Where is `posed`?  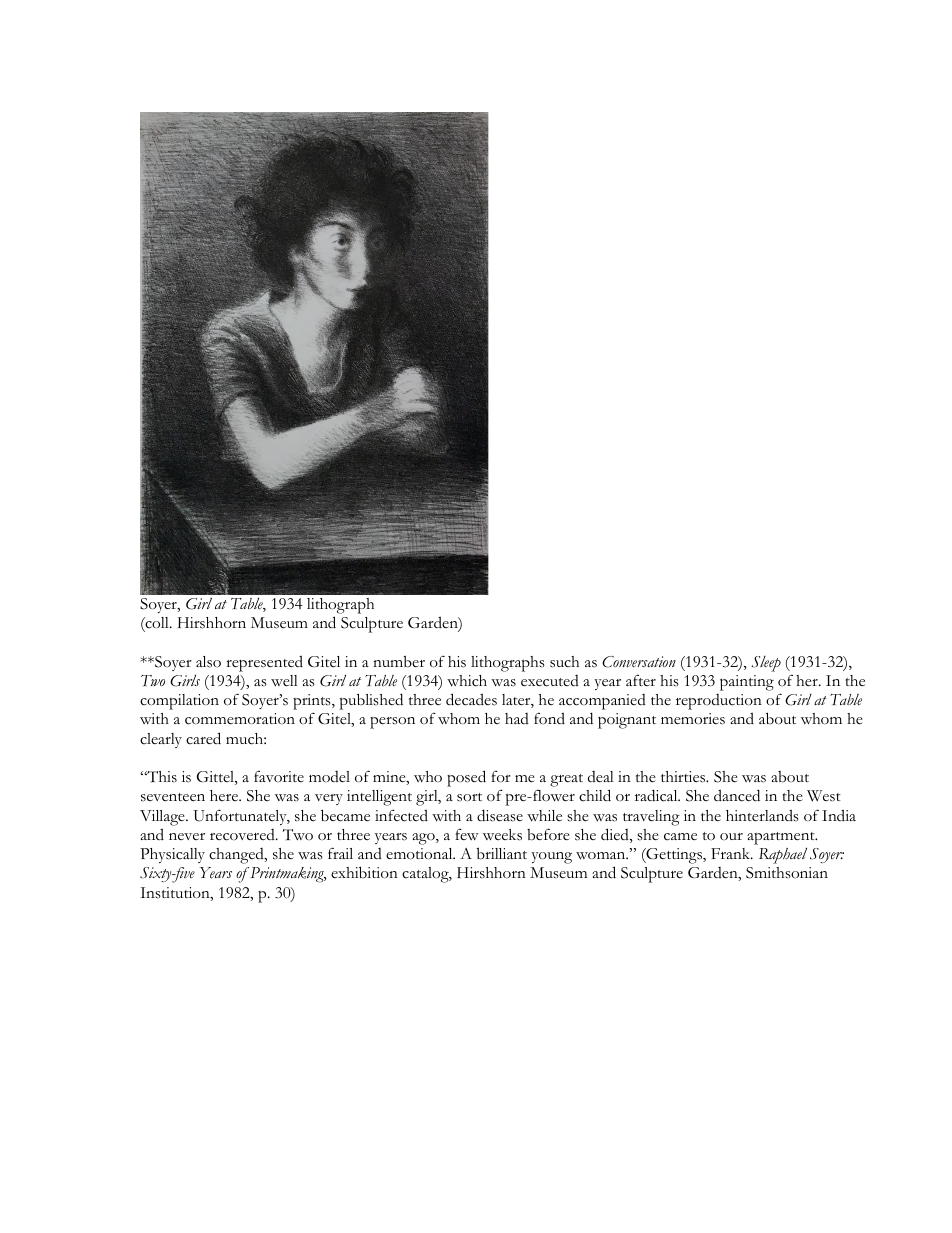
posed is located at coordinates (466, 778).
